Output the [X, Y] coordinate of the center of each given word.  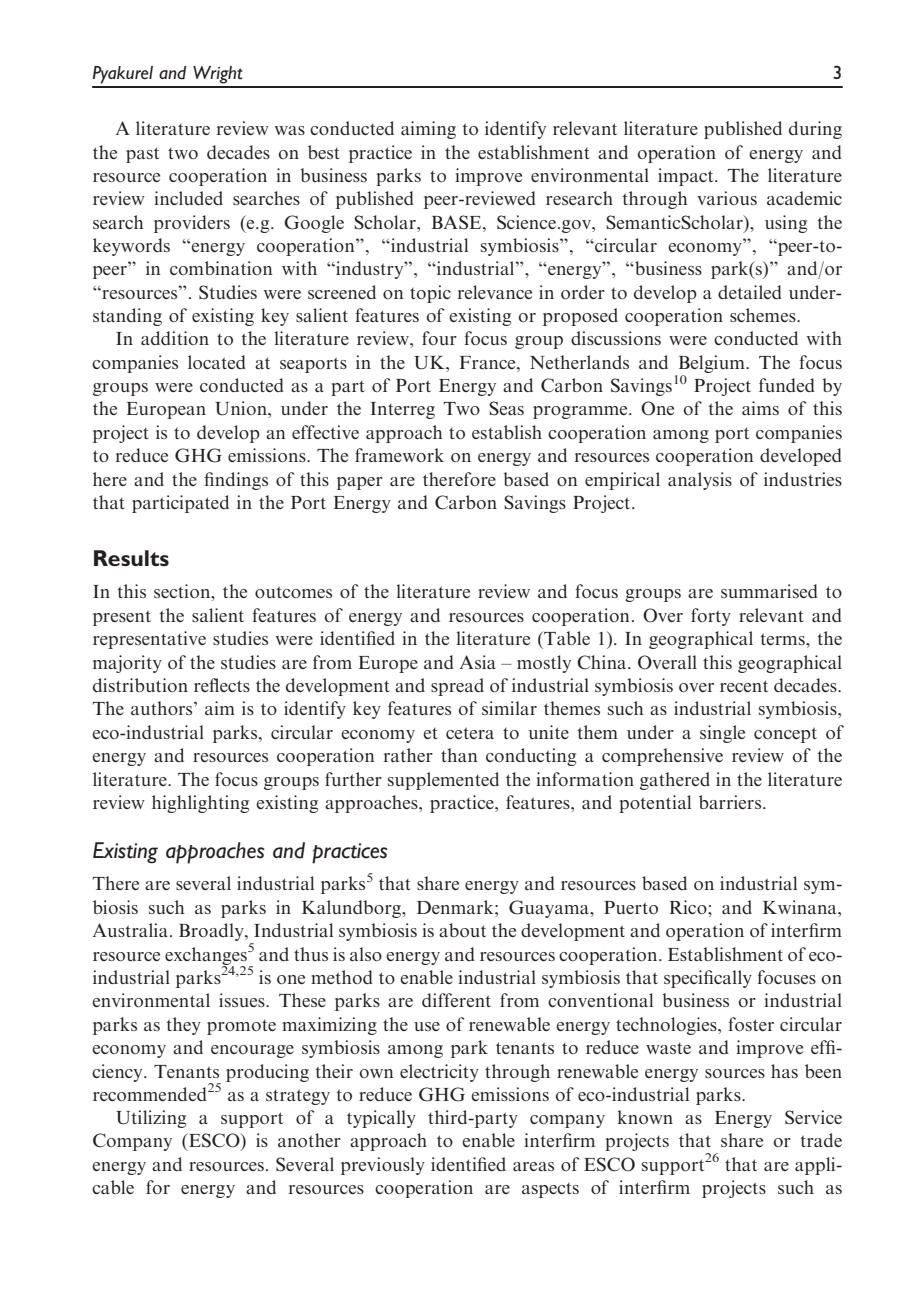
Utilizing [151, 1119]
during [815, 130]
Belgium [713, 364]
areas [533, 1166]
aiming [428, 130]
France [489, 362]
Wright [218, 75]
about [462, 930]
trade [821, 1140]
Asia [478, 662]
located [217, 362]
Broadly [212, 932]
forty [711, 617]
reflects [222, 685]
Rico [689, 907]
